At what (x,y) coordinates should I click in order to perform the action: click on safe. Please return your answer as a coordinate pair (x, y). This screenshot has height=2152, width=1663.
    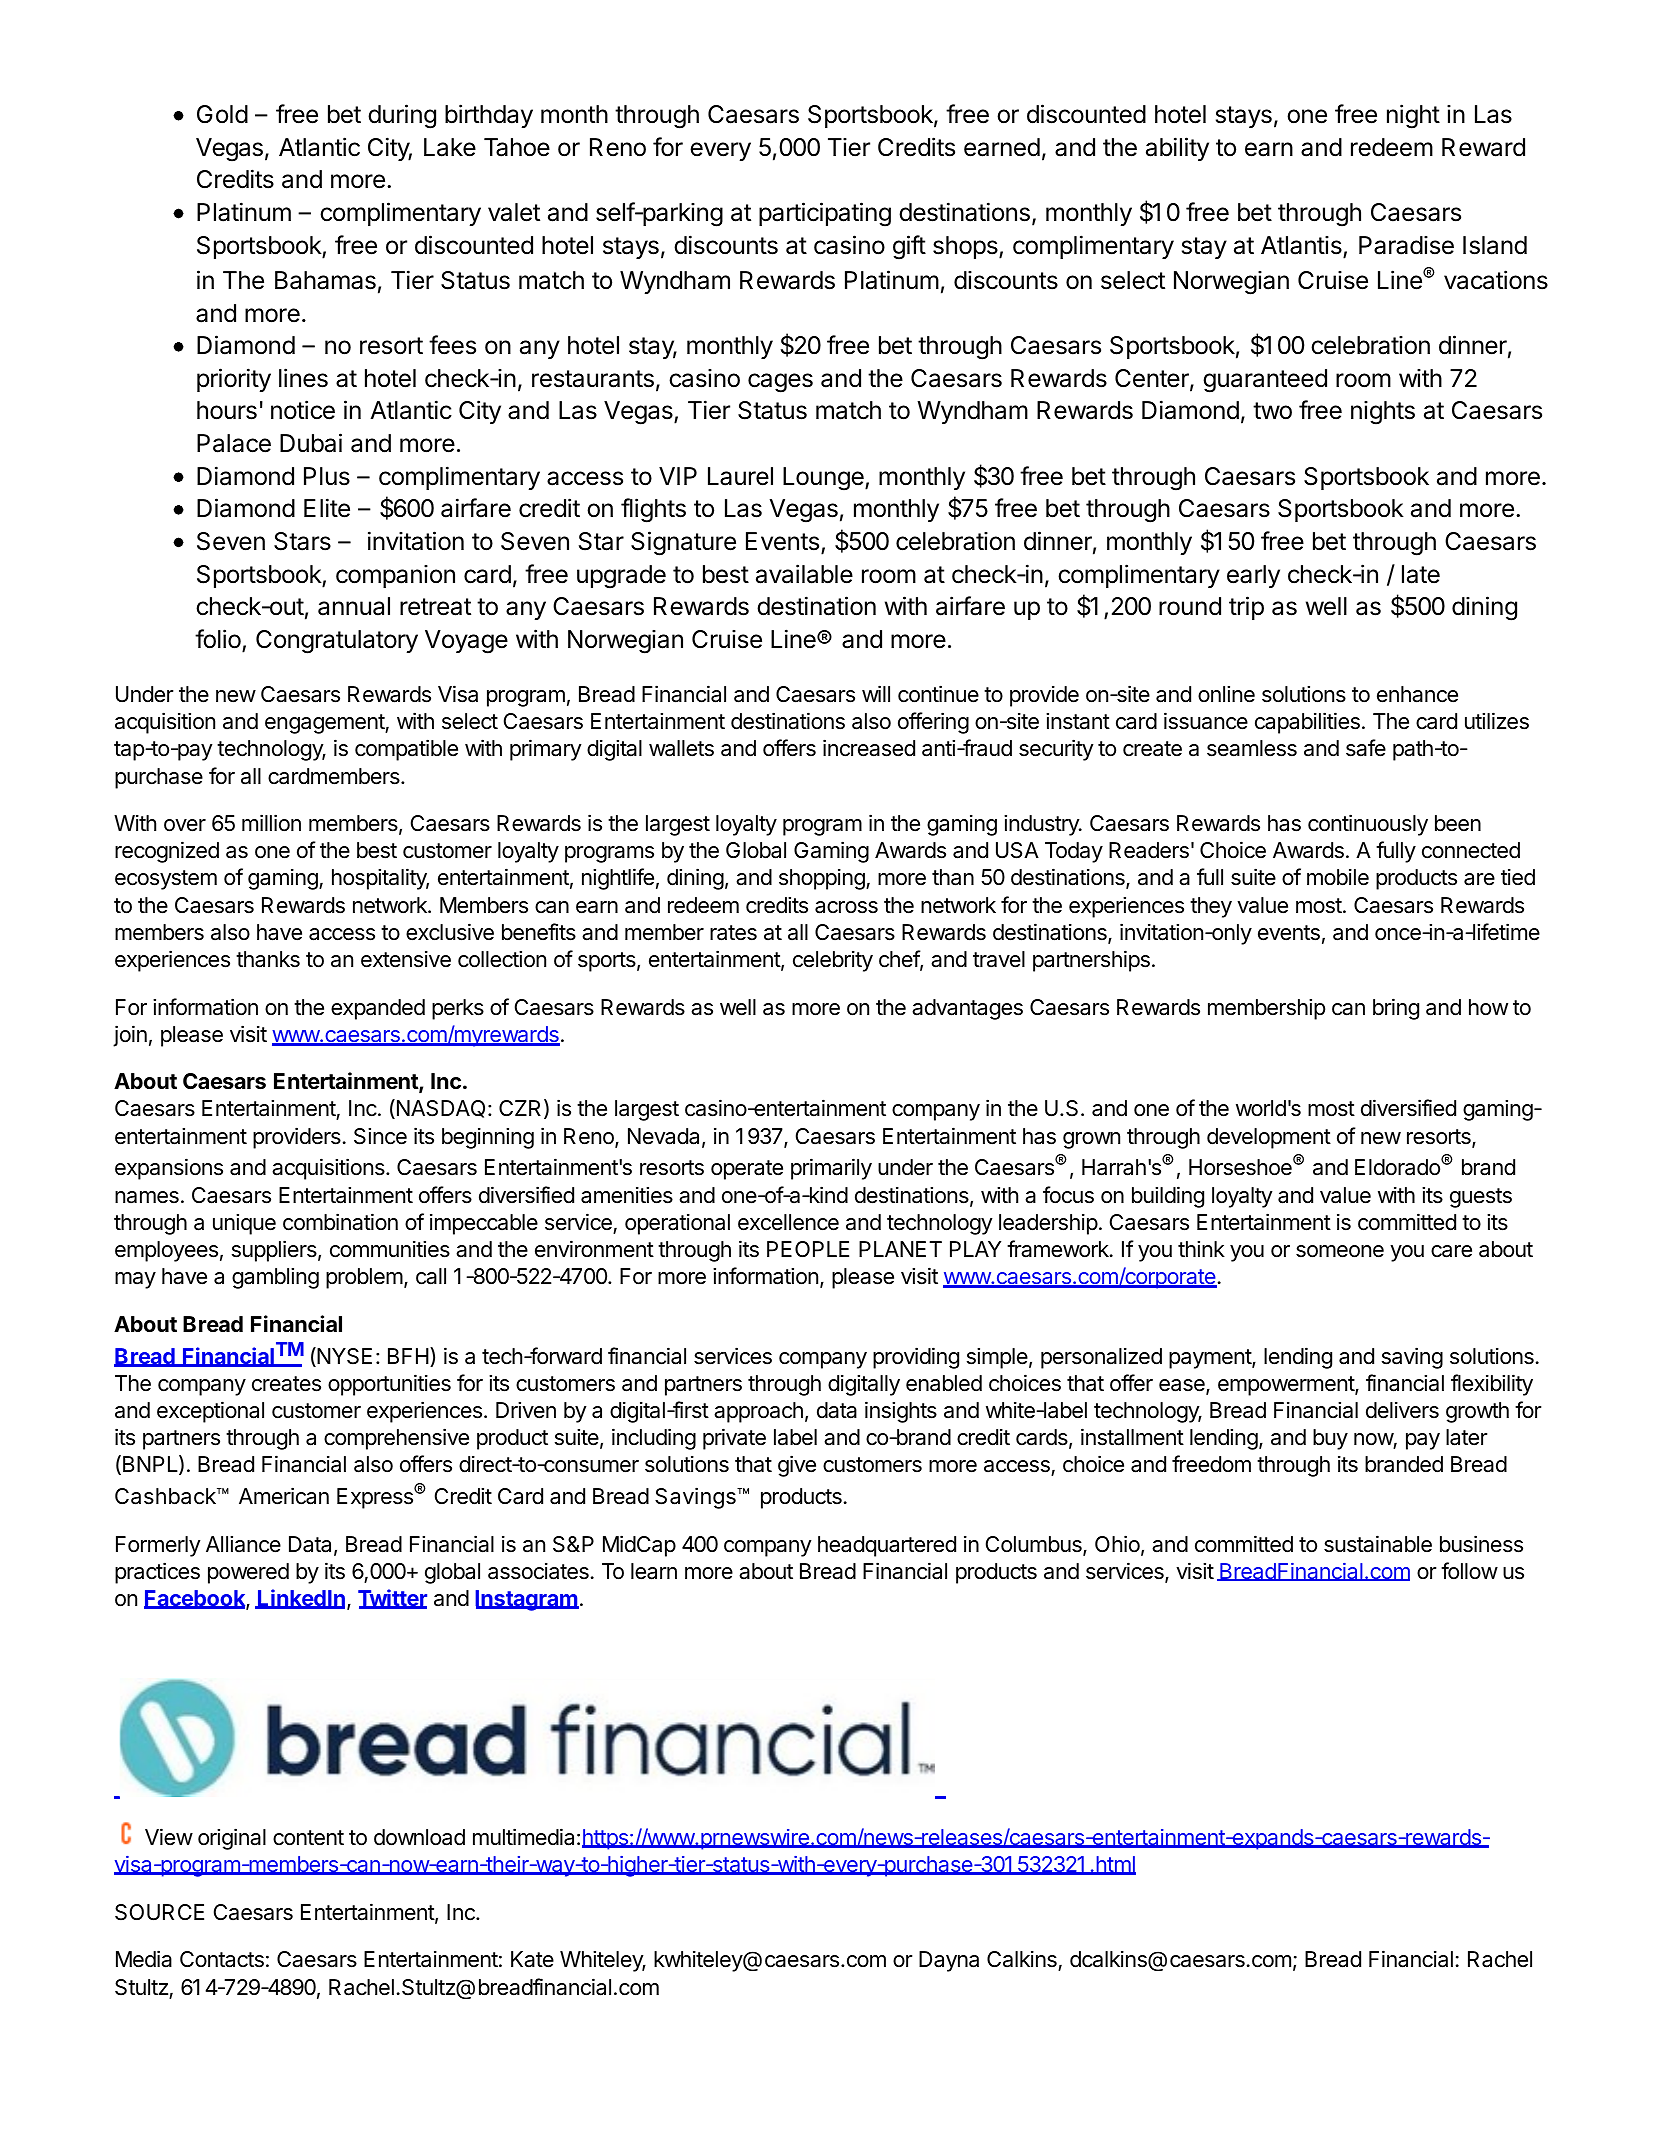
    Looking at the image, I should click on (1366, 748).
